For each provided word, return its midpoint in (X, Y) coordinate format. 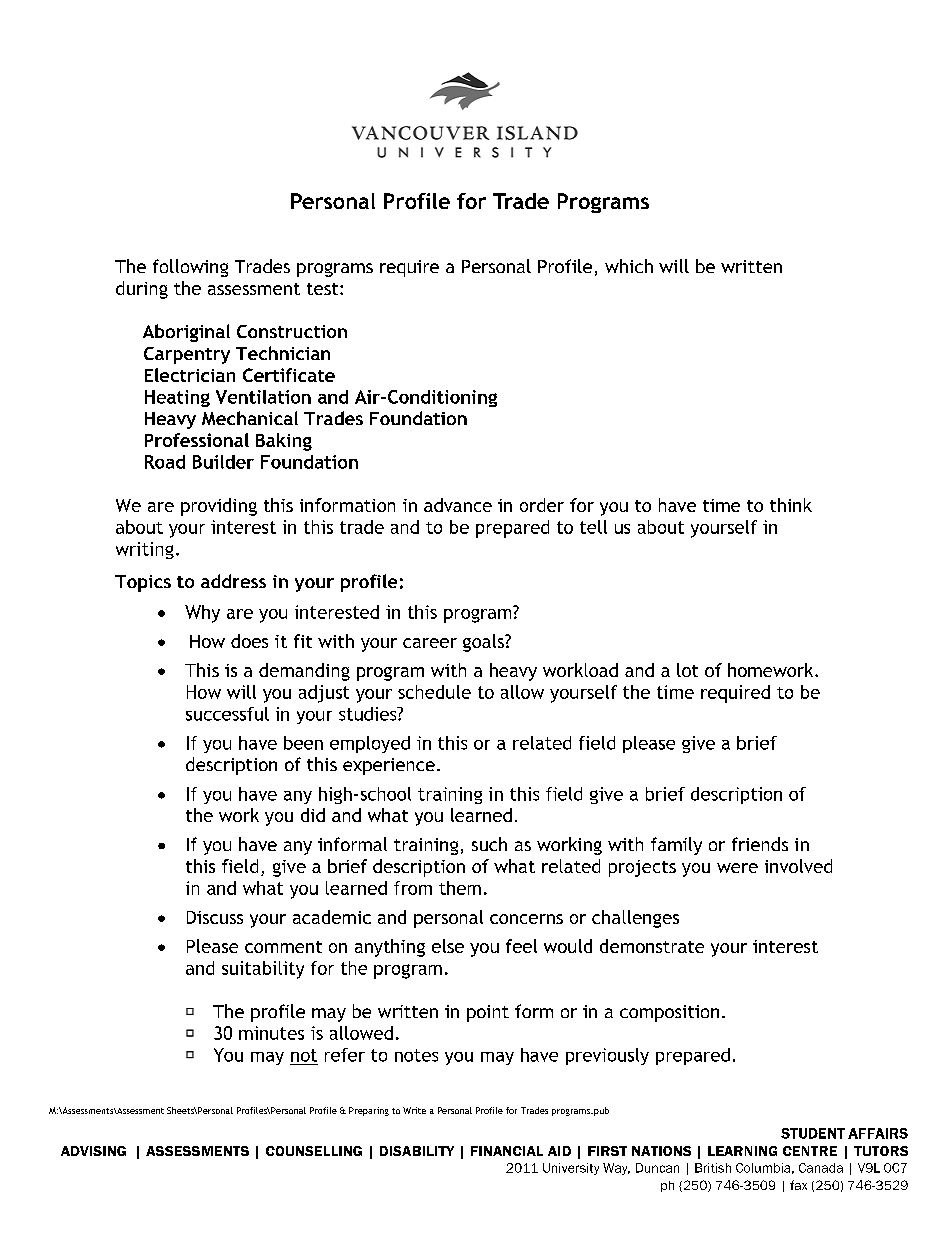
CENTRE (810, 1151)
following (190, 268)
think (791, 505)
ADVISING (93, 1151)
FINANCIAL (507, 1151)
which (629, 266)
